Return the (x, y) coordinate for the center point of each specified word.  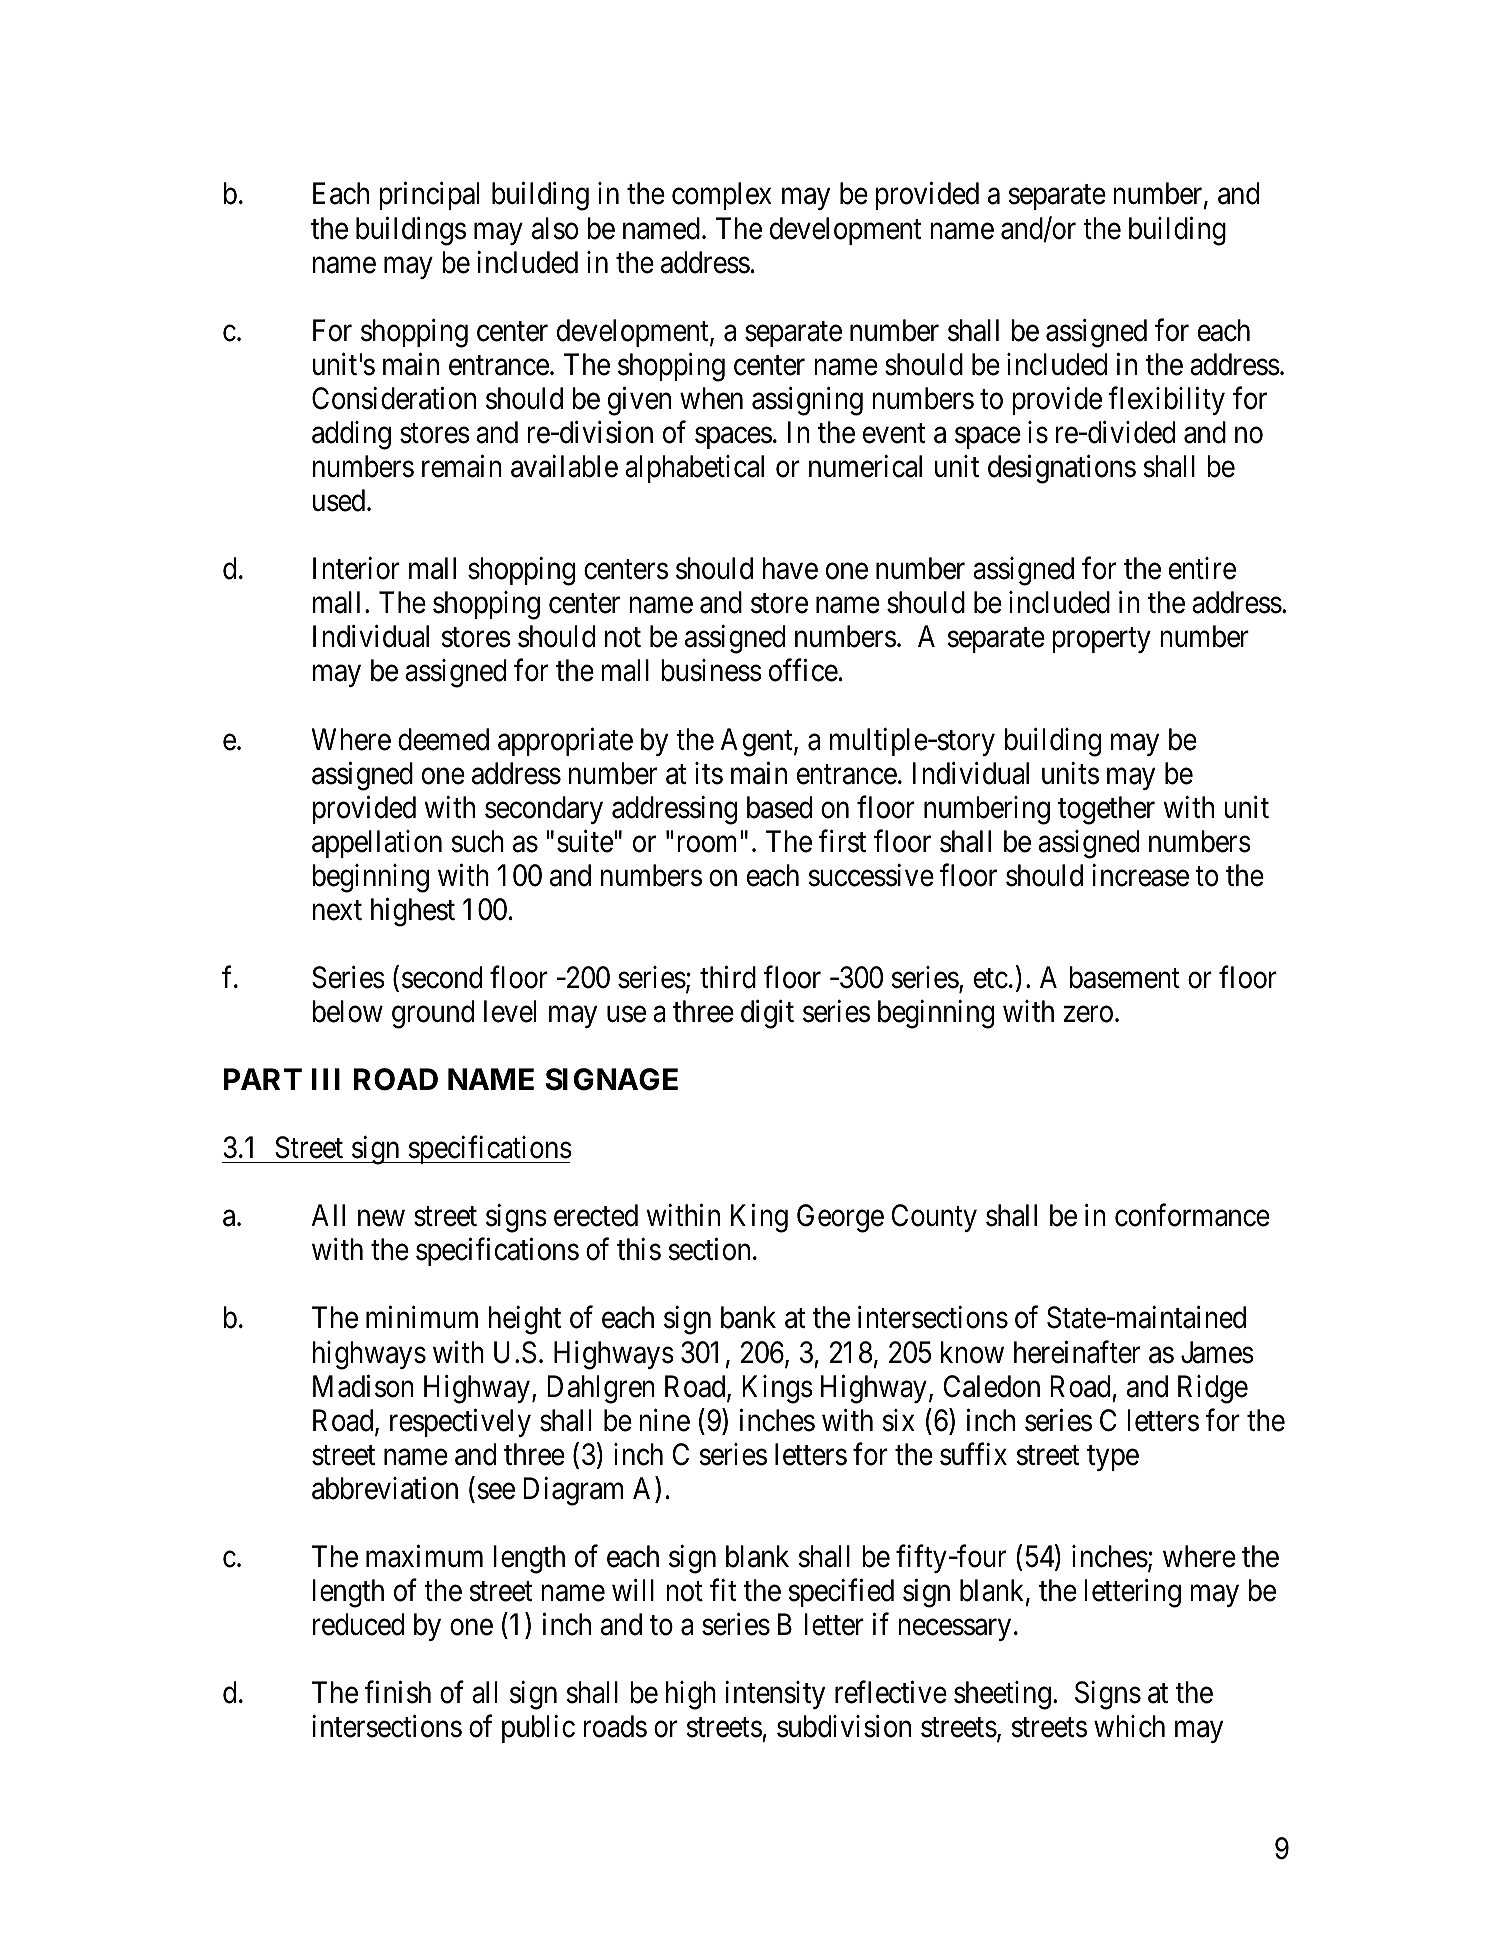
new (381, 1219)
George (840, 1218)
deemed (443, 739)
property (1101, 640)
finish (397, 1692)
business (711, 670)
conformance (1192, 1215)
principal (429, 196)
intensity (775, 1695)
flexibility (1166, 401)
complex (722, 196)
